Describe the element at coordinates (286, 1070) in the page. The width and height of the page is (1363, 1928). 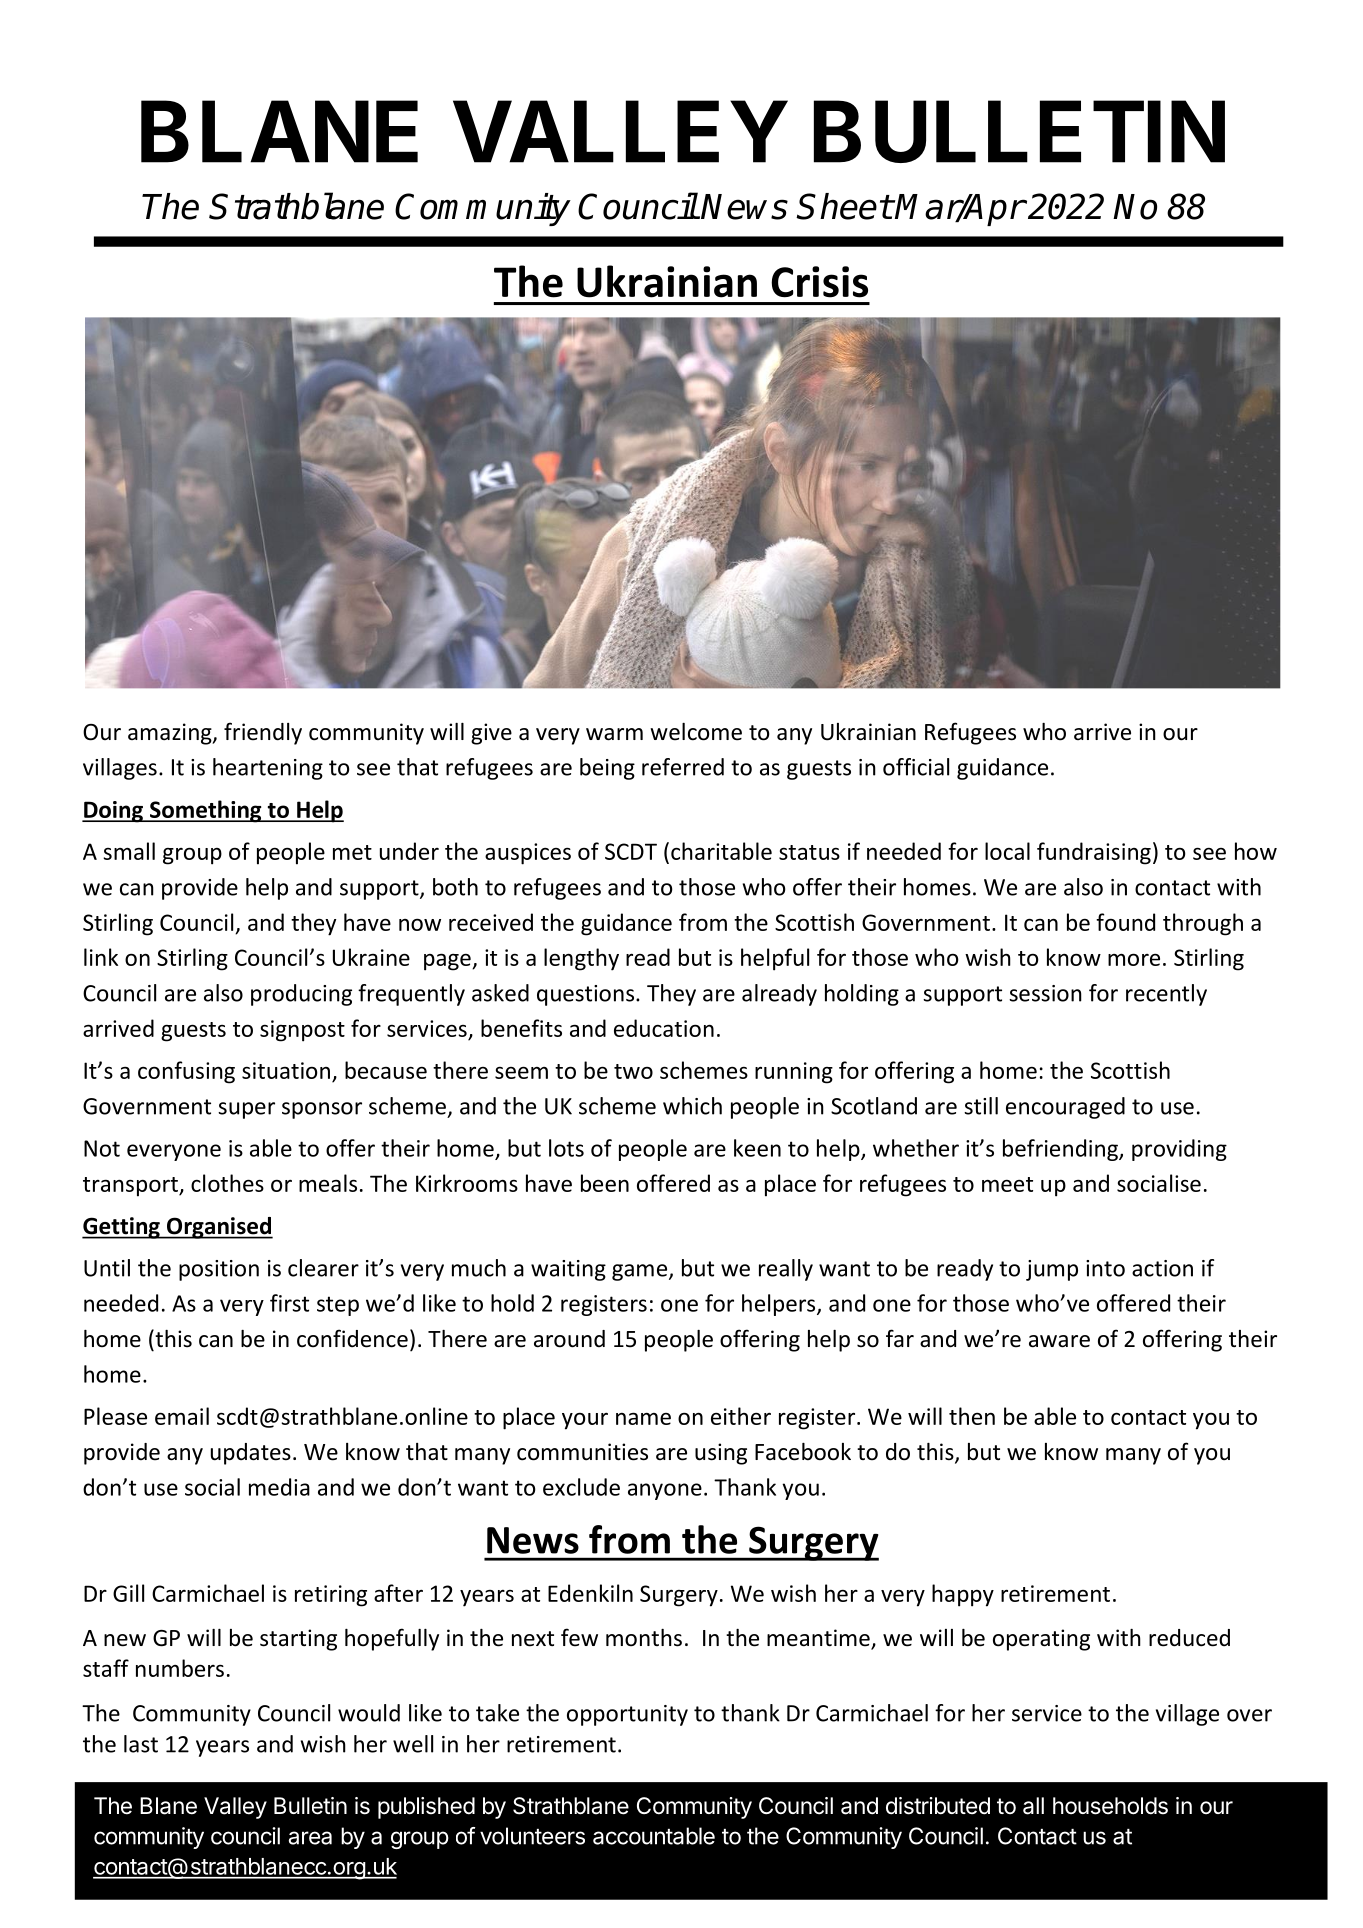
I see `situation` at that location.
